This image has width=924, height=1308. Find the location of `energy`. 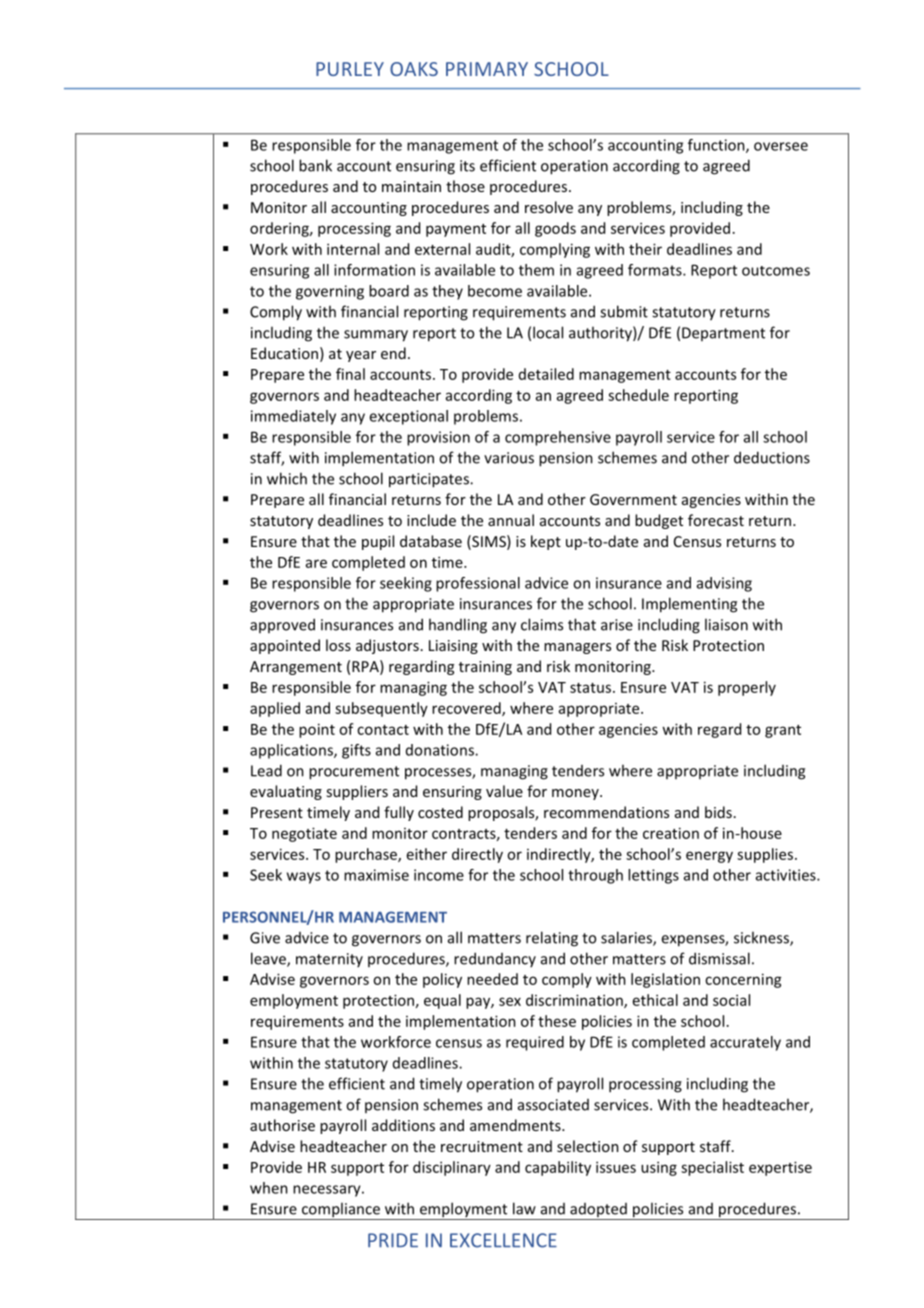

energy is located at coordinates (709, 857).
